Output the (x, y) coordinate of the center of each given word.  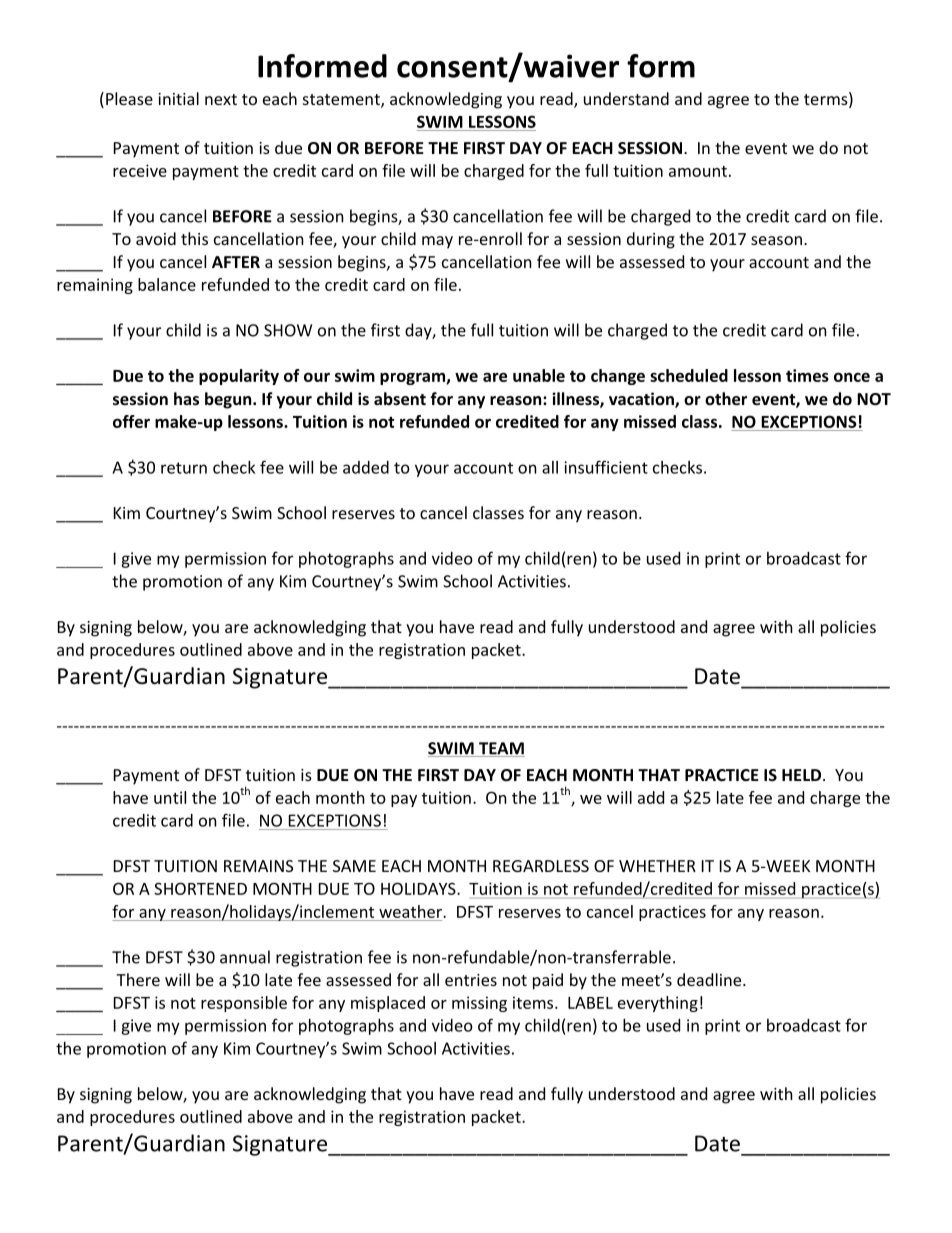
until (170, 797)
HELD (803, 775)
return (184, 468)
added (366, 467)
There (138, 979)
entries (471, 980)
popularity (239, 377)
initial (178, 98)
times (807, 375)
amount (698, 171)
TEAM (501, 749)
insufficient (606, 467)
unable (539, 375)
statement (342, 101)
